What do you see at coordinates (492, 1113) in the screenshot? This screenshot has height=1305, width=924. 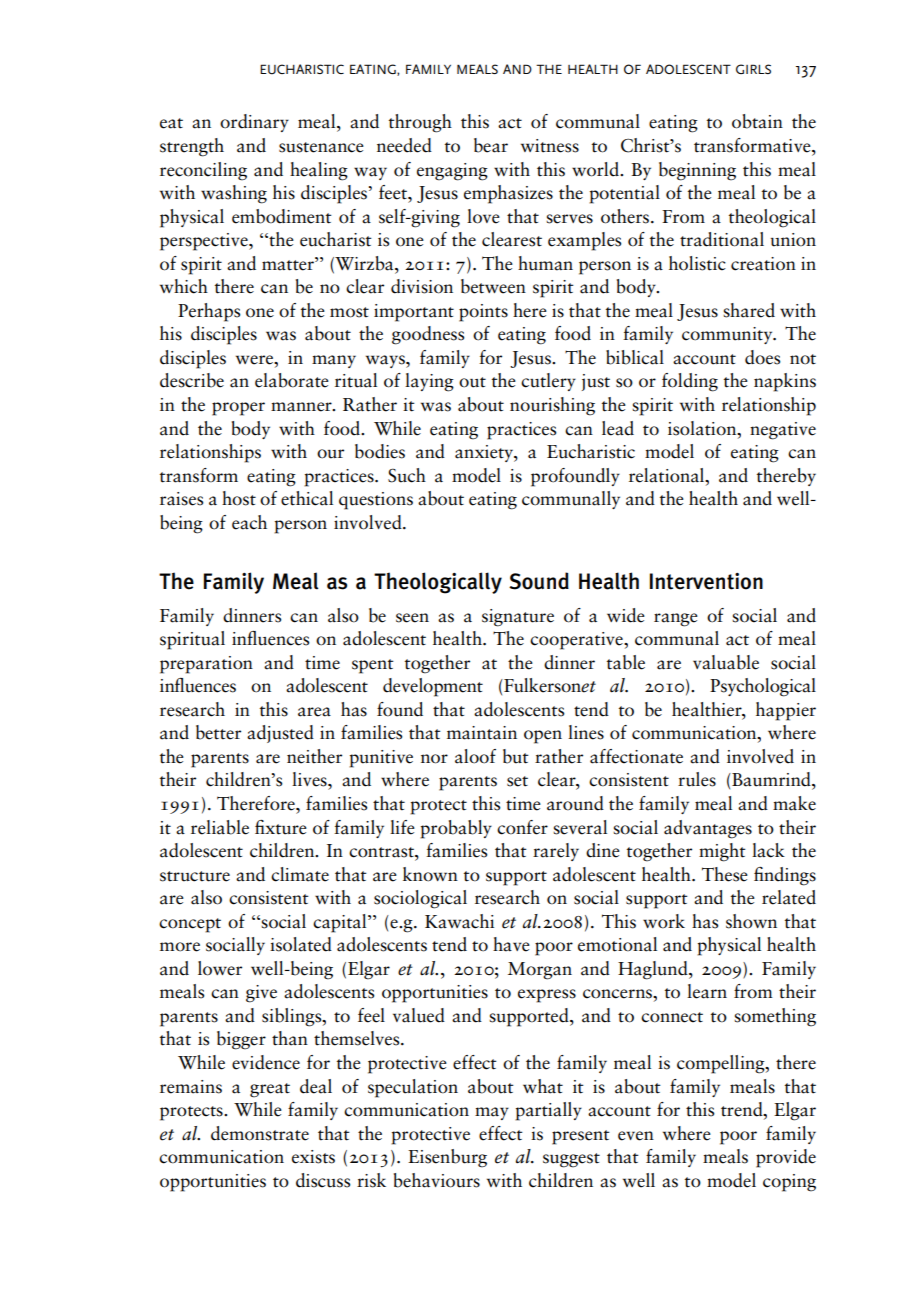 I see `may` at bounding box center [492, 1113].
